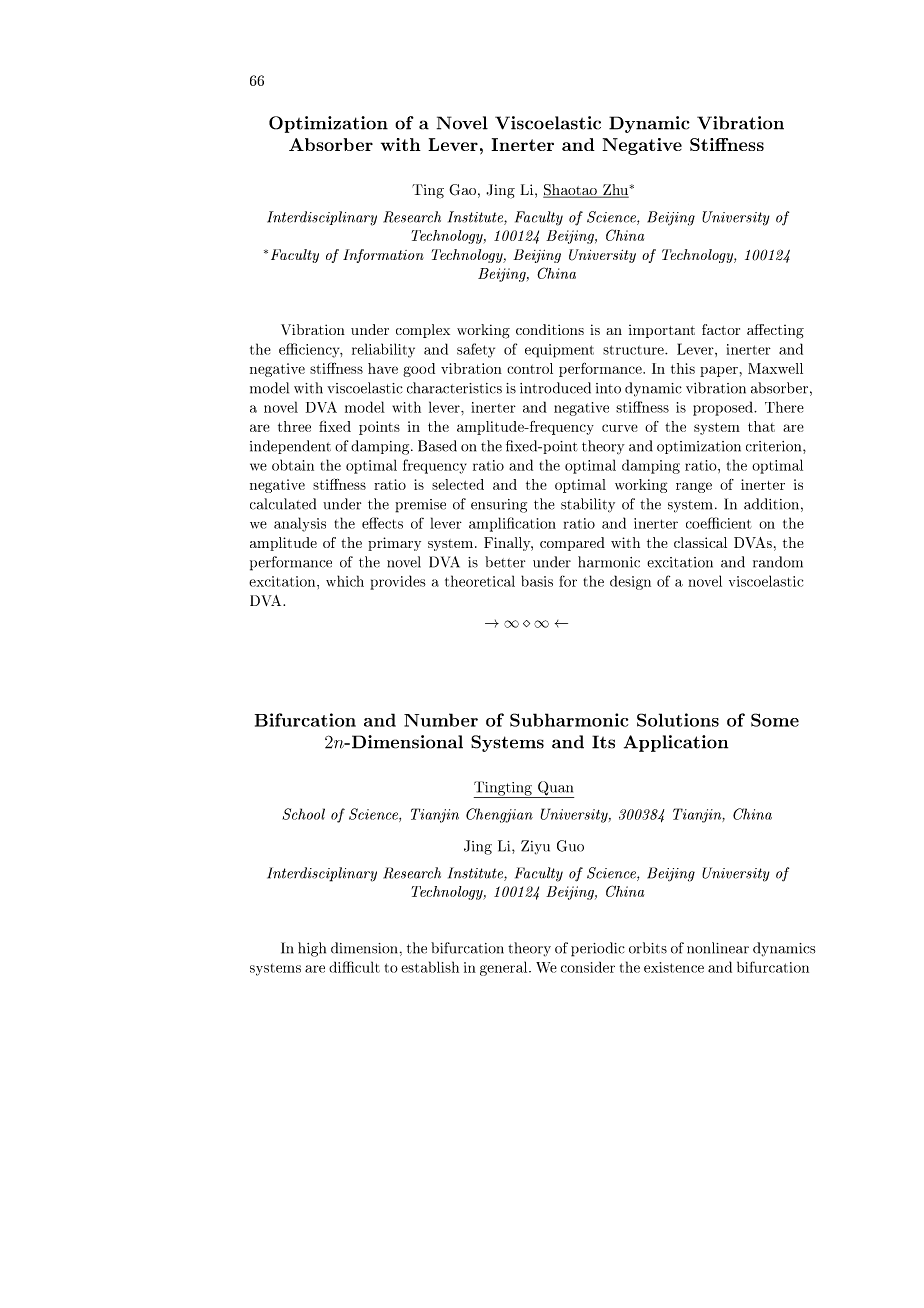 The height and width of the image is (1308, 924). I want to click on factor, so click(721, 329).
